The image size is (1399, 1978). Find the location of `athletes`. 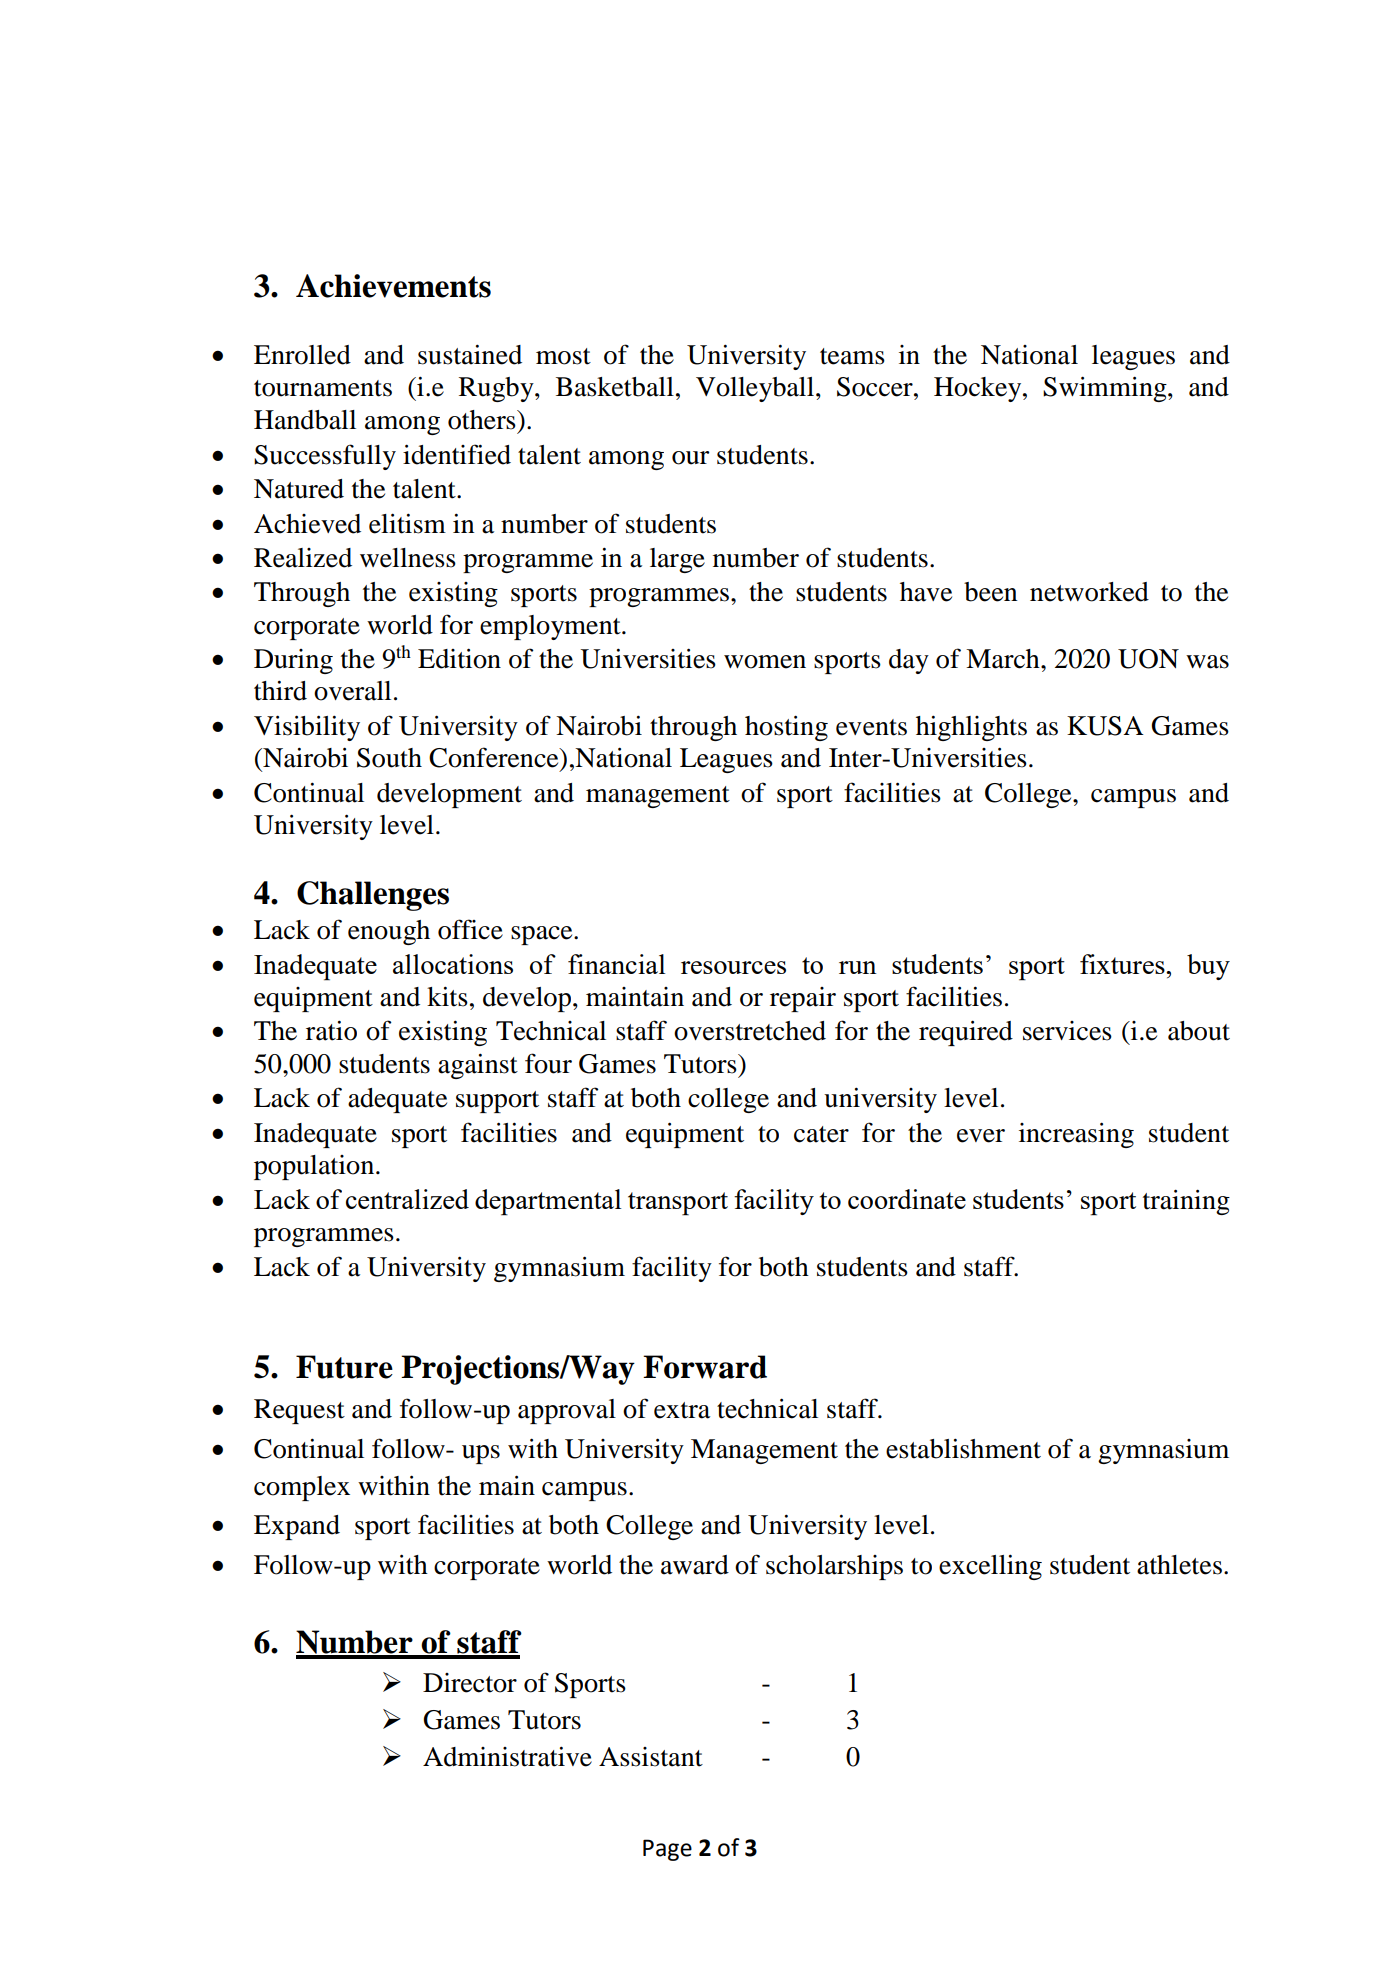

athletes is located at coordinates (1179, 1565).
